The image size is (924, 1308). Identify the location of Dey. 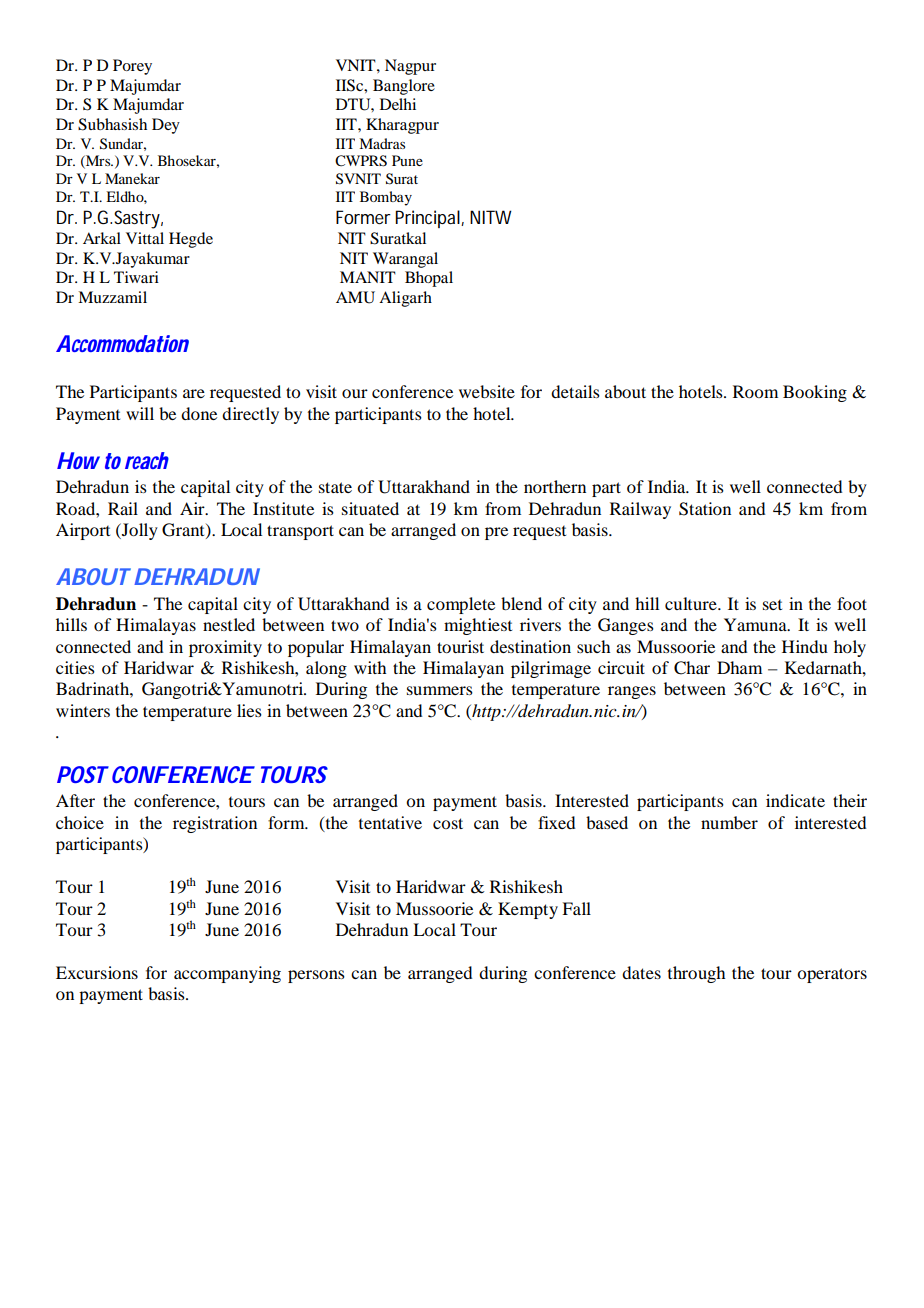
(166, 126).
